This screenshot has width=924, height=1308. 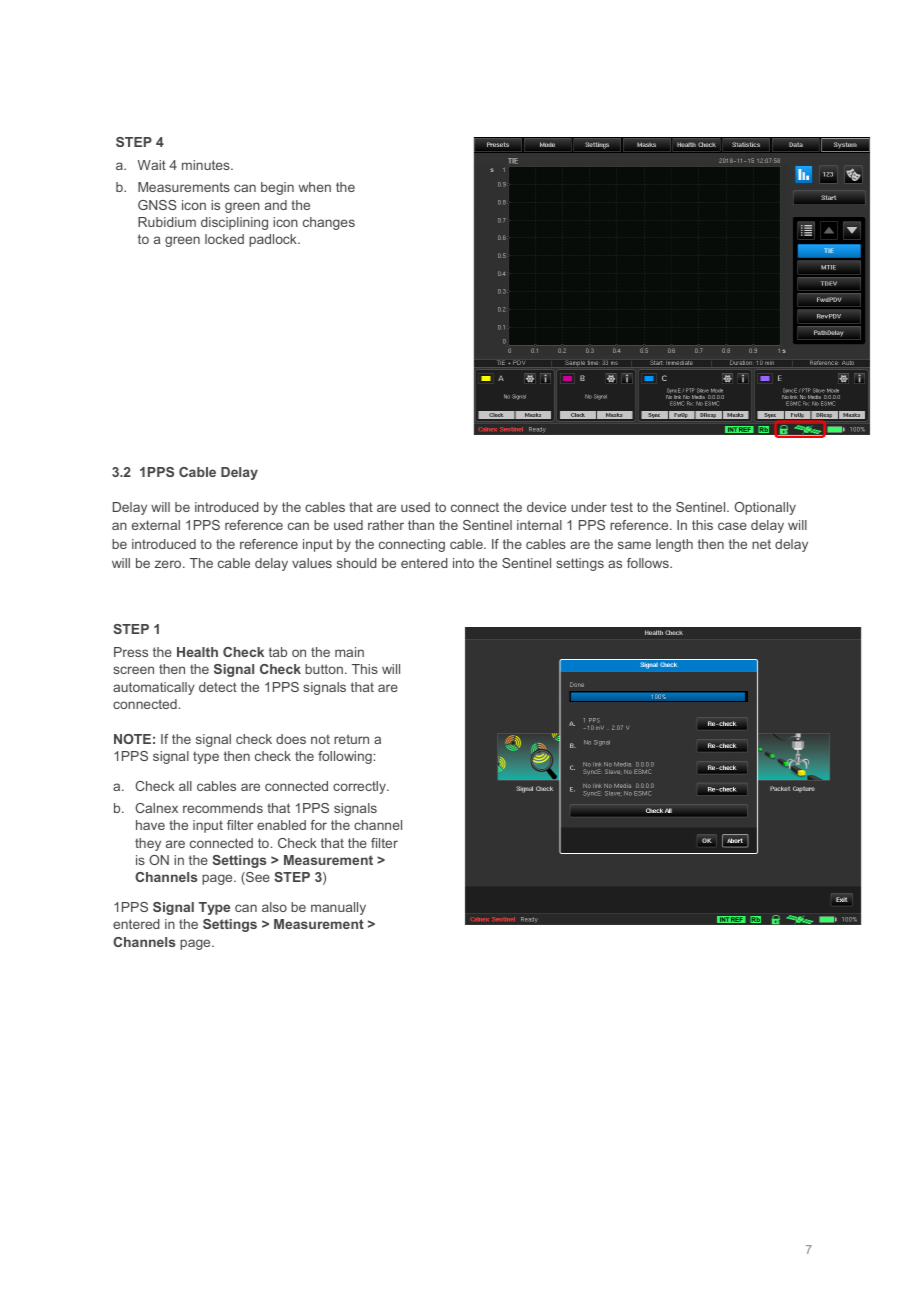 I want to click on See, so click(x=257, y=878).
